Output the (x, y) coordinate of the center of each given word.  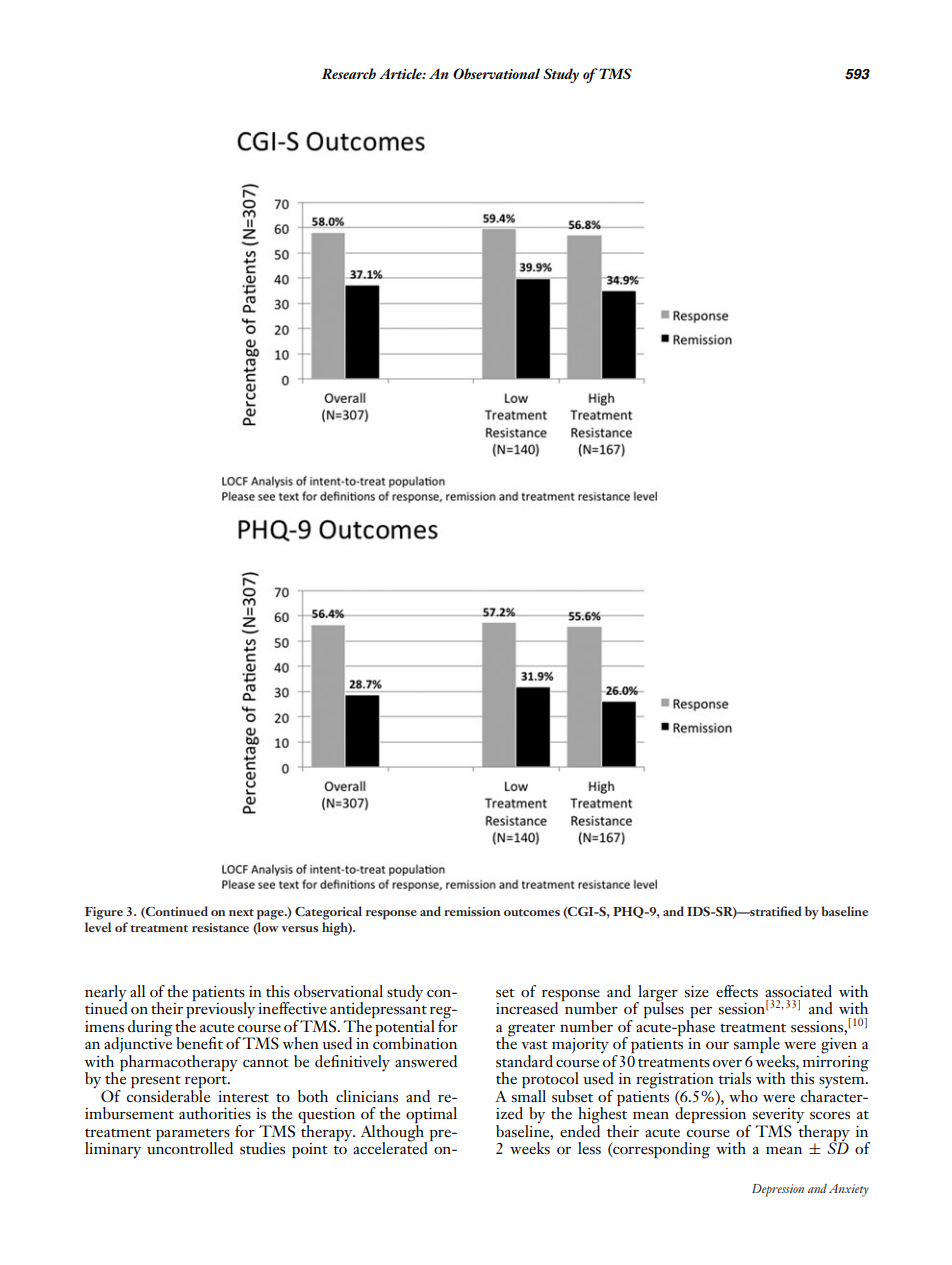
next (241, 912)
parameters (194, 1135)
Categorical (328, 913)
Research (349, 73)
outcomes (532, 912)
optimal (431, 1116)
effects (737, 991)
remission (472, 911)
